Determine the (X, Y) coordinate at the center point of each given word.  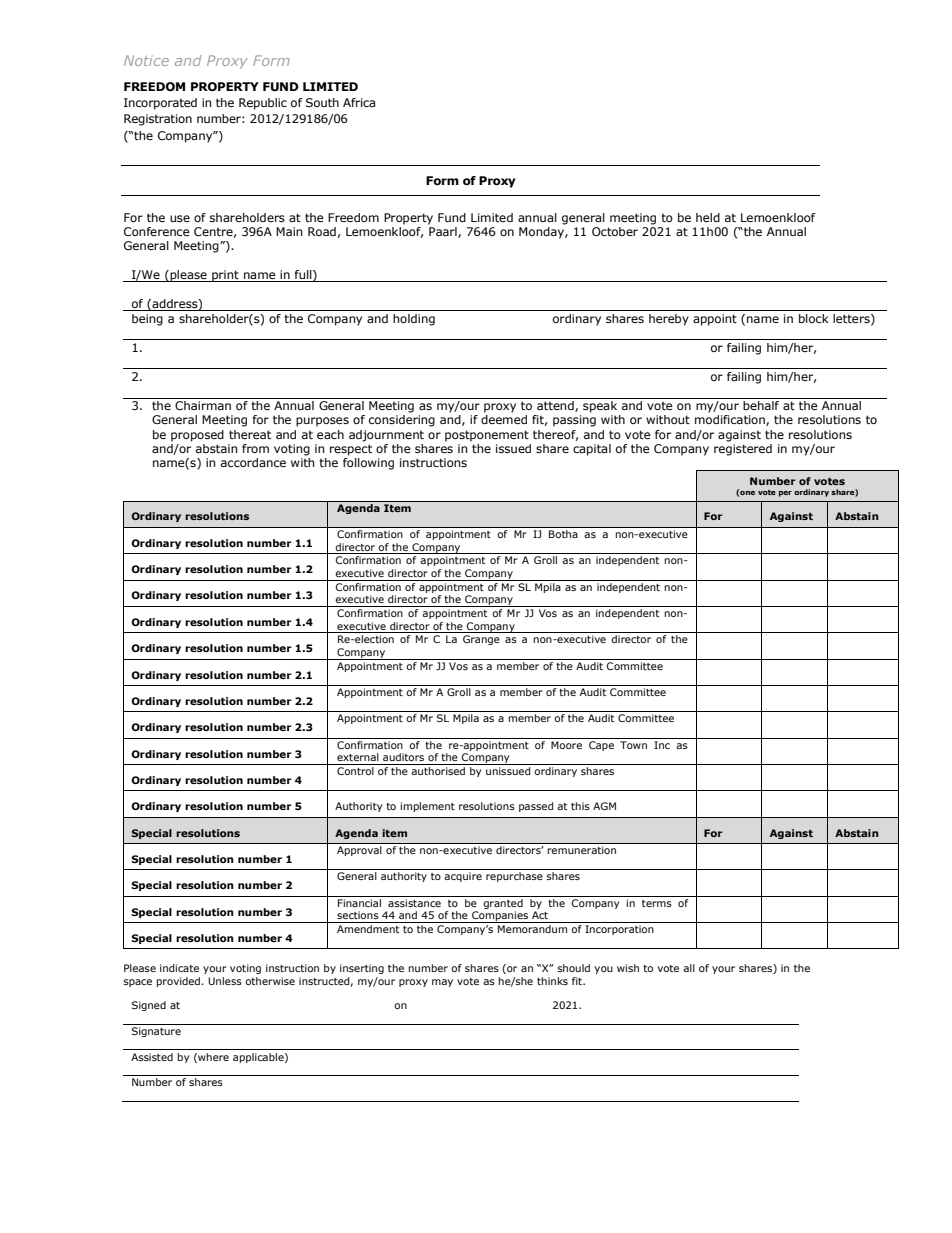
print (225, 276)
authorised (438, 771)
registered (743, 448)
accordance (253, 462)
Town (633, 745)
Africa (359, 102)
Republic (263, 104)
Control (355, 771)
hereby (669, 320)
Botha (563, 534)
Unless (225, 981)
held (708, 217)
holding (414, 320)
